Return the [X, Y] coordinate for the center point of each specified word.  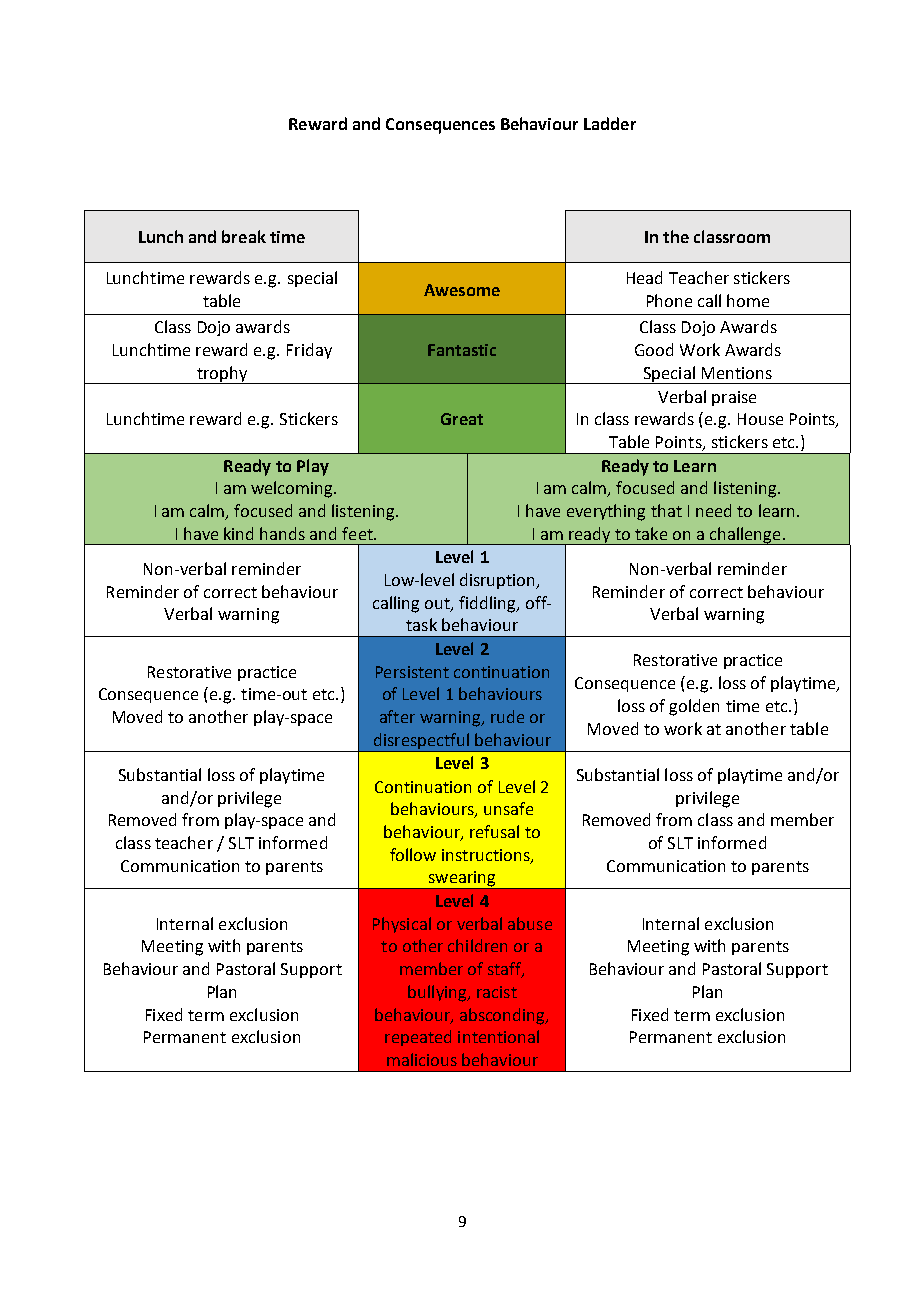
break [244, 236]
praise [734, 398]
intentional [498, 1036]
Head [644, 277]
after [397, 716]
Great [462, 419]
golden [694, 707]
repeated [418, 1038]
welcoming [293, 489]
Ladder [610, 123]
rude [507, 716]
